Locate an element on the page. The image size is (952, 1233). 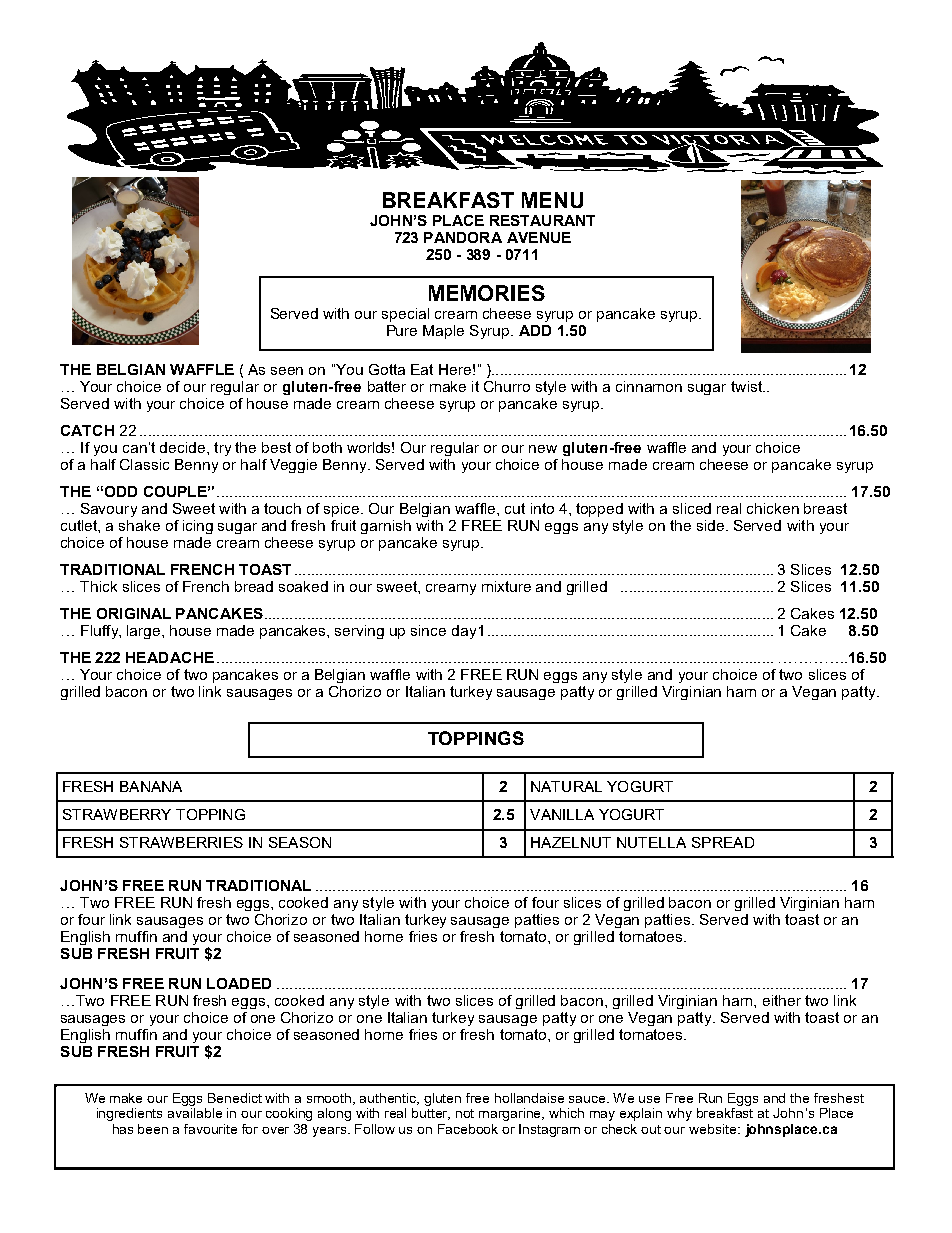
MENU is located at coordinates (552, 200).
